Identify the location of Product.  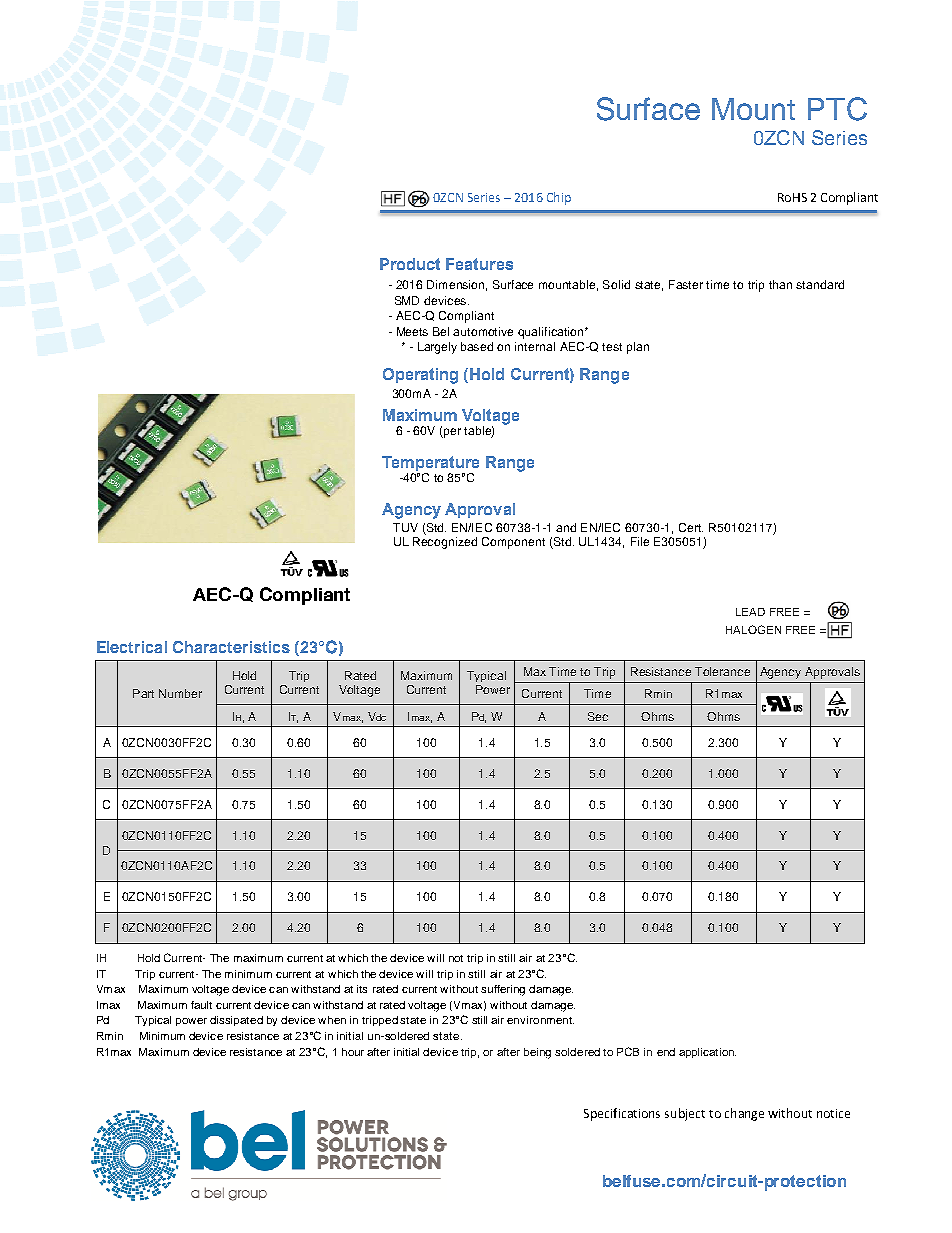
(410, 264).
